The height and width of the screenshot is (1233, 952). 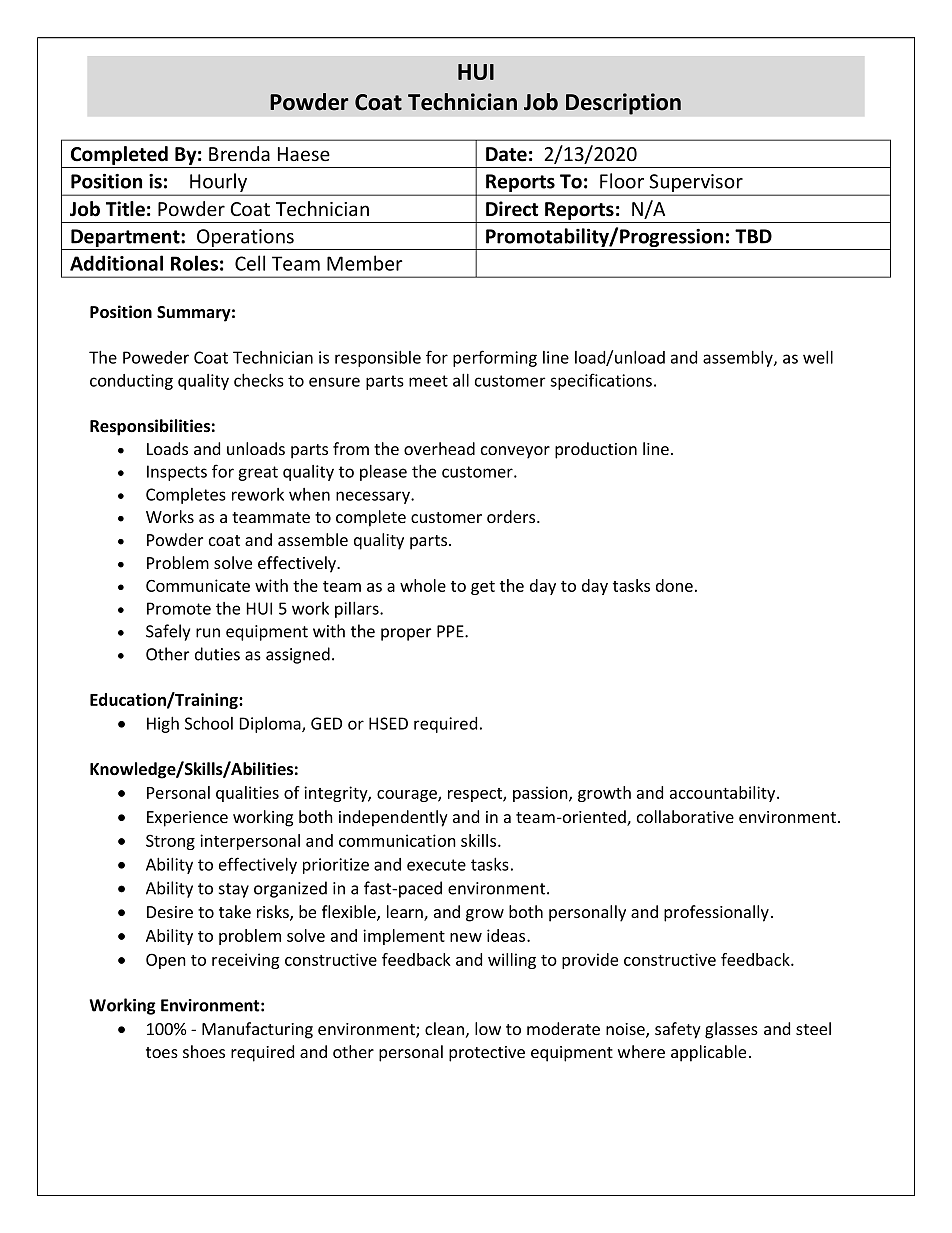 What do you see at coordinates (204, 1051) in the screenshot?
I see `shoes` at bounding box center [204, 1051].
